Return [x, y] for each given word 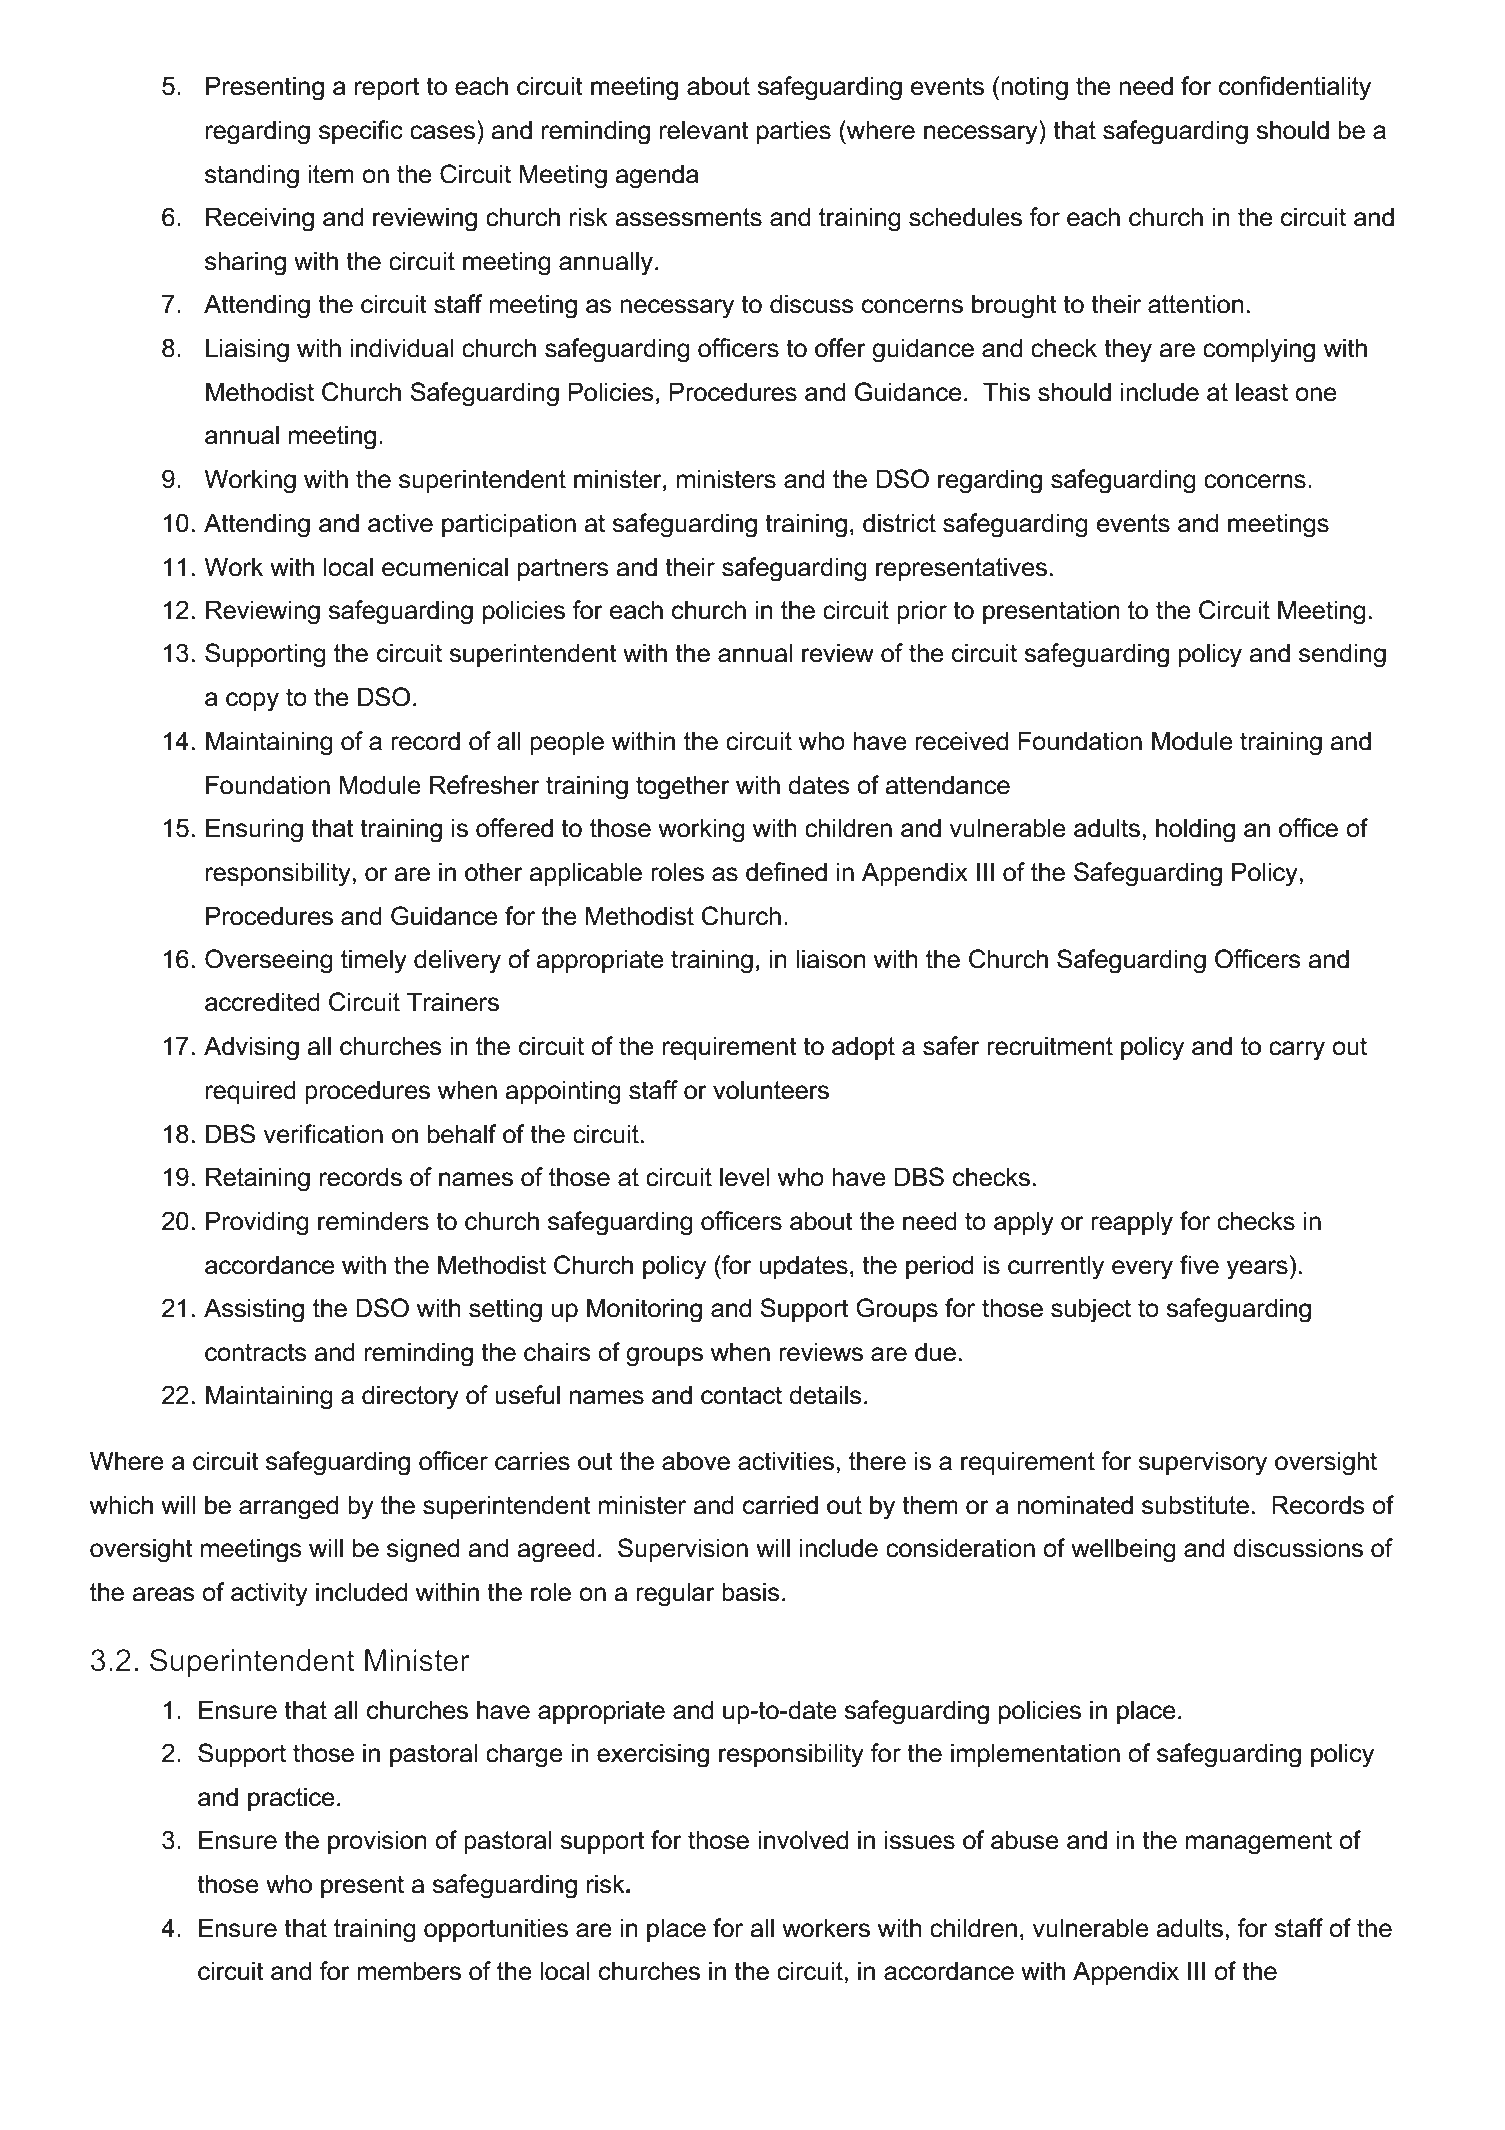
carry [1297, 1051]
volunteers [771, 1090]
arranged [288, 1507]
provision [377, 1842]
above [696, 1461]
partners [563, 569]
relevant [704, 130]
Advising [251, 1048]
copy [252, 702]
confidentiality [1295, 88]
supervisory [1202, 1463]
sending [1342, 655]
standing [252, 176]
